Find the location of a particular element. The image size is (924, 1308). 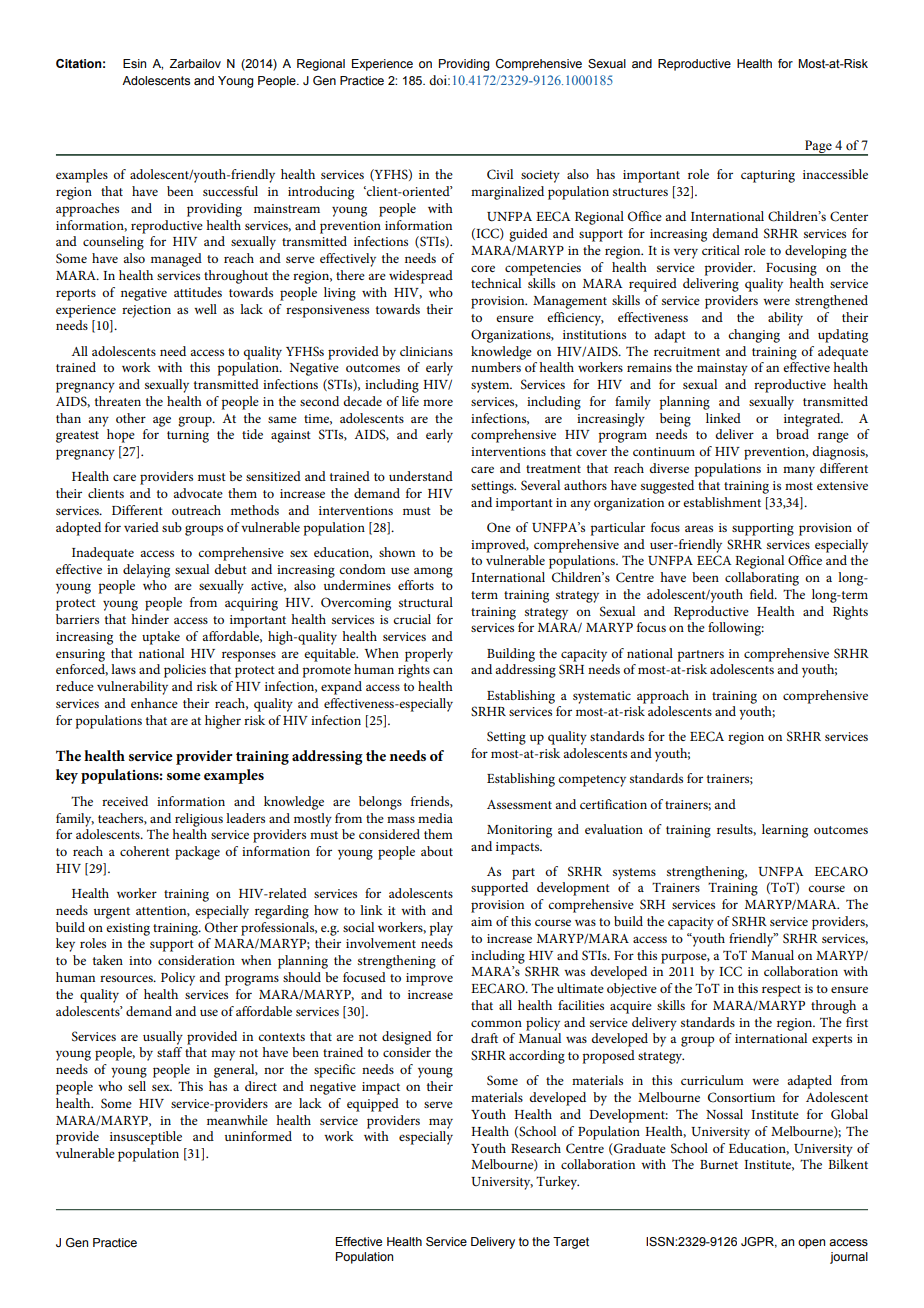

successful is located at coordinates (230, 191).
